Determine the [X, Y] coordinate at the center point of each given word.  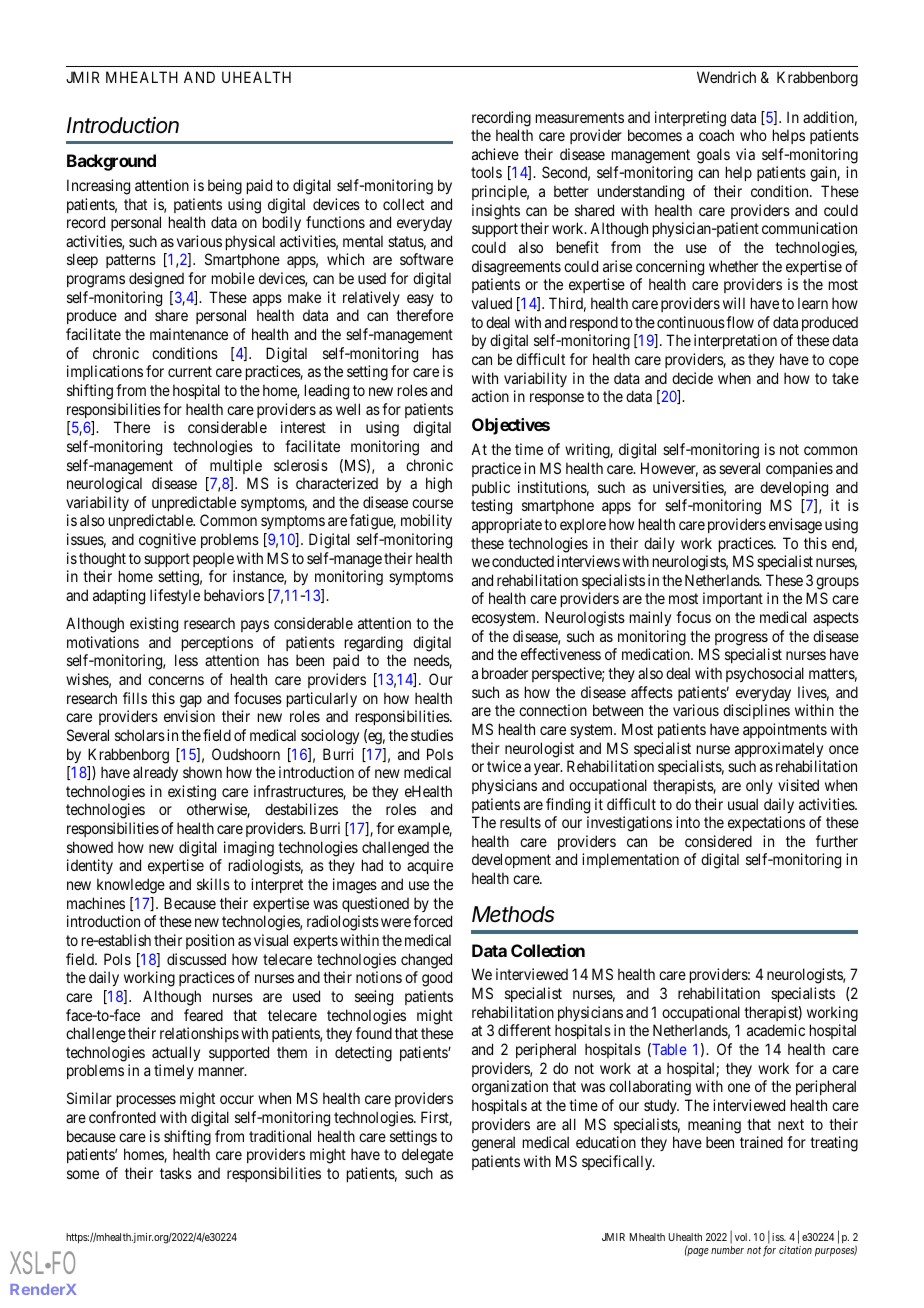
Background [111, 162]
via [745, 154]
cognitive [167, 541]
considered [718, 841]
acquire [430, 866]
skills [213, 884]
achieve [495, 154]
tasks [176, 1173]
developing [794, 489]
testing [491, 507]
